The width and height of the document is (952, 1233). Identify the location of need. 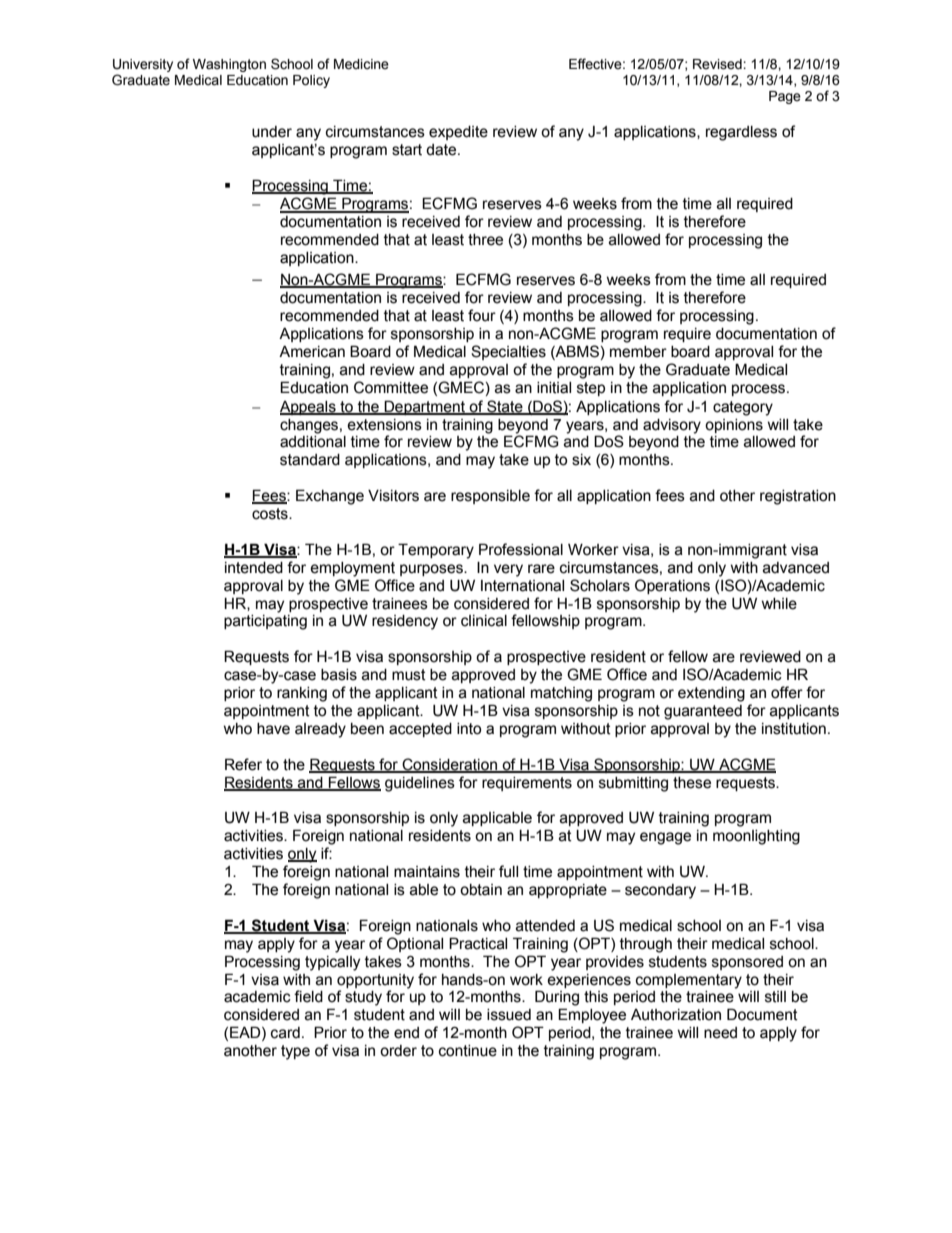
(720, 1033).
